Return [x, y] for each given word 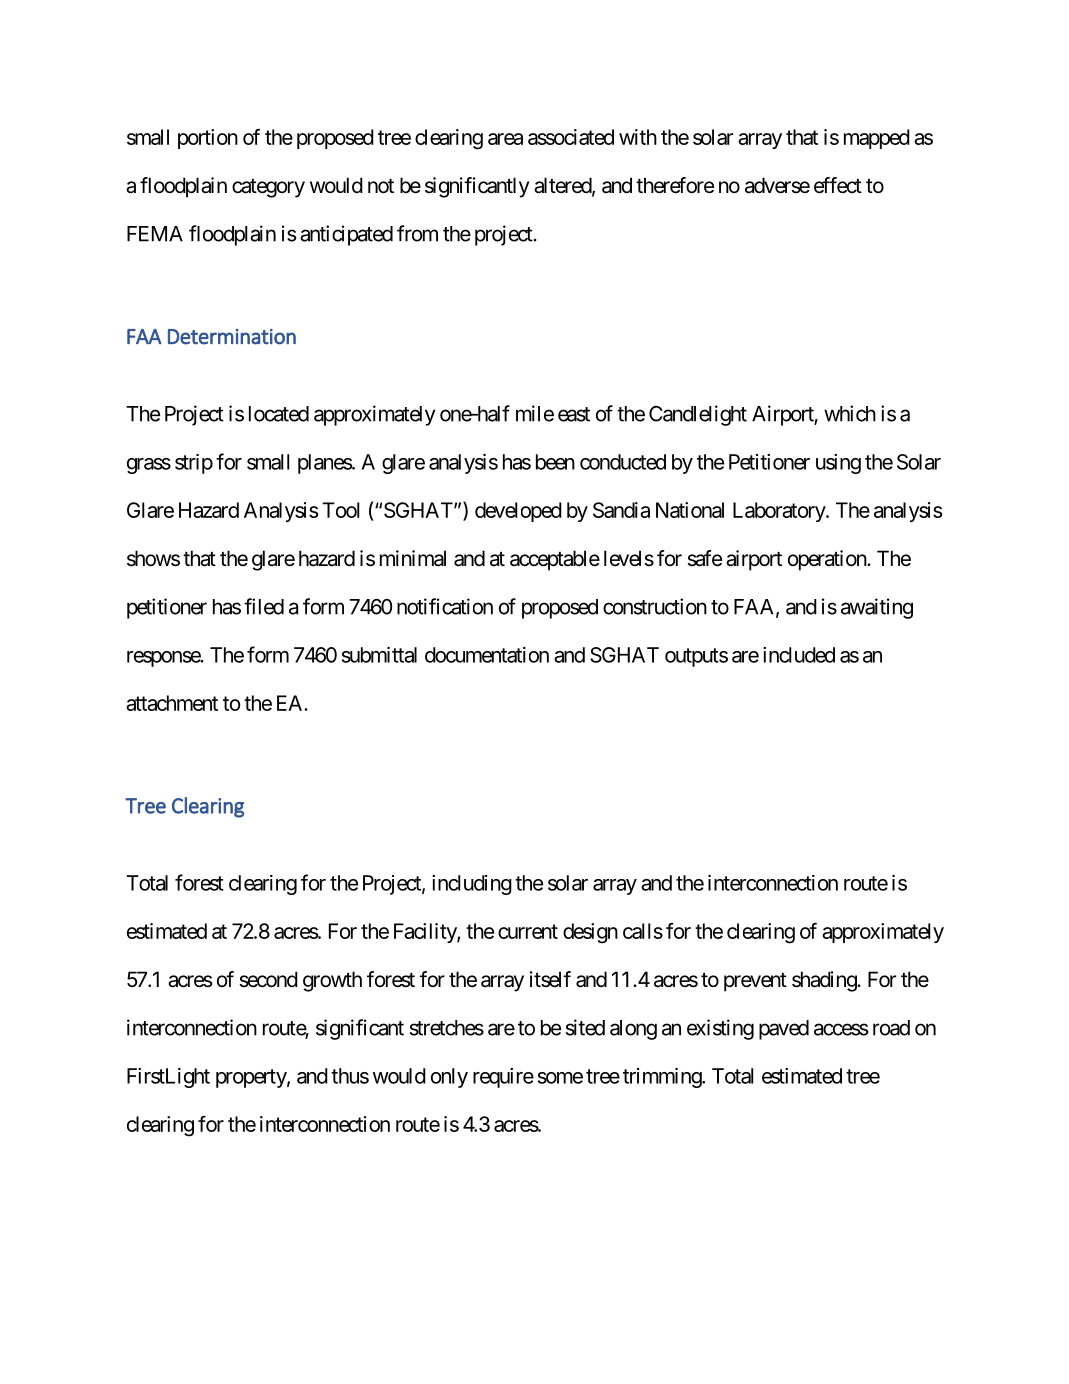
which [850, 413]
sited [585, 1027]
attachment [172, 703]
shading [825, 981]
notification [445, 606]
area [505, 139]
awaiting [877, 608]
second [268, 979]
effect [838, 185]
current [528, 931]
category [268, 188]
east [574, 414]
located [279, 414]
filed [264, 606]
